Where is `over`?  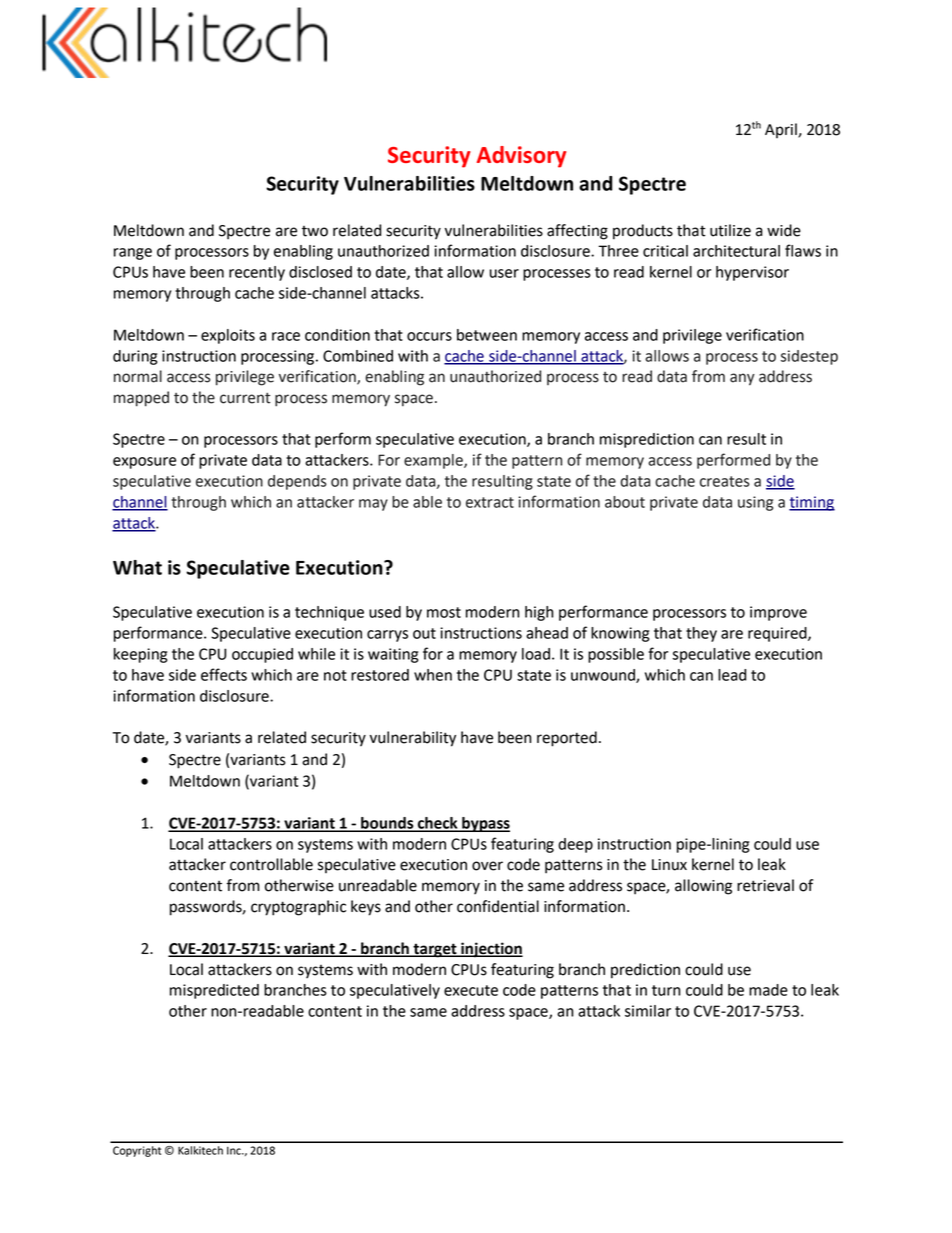
over is located at coordinates (487, 866).
